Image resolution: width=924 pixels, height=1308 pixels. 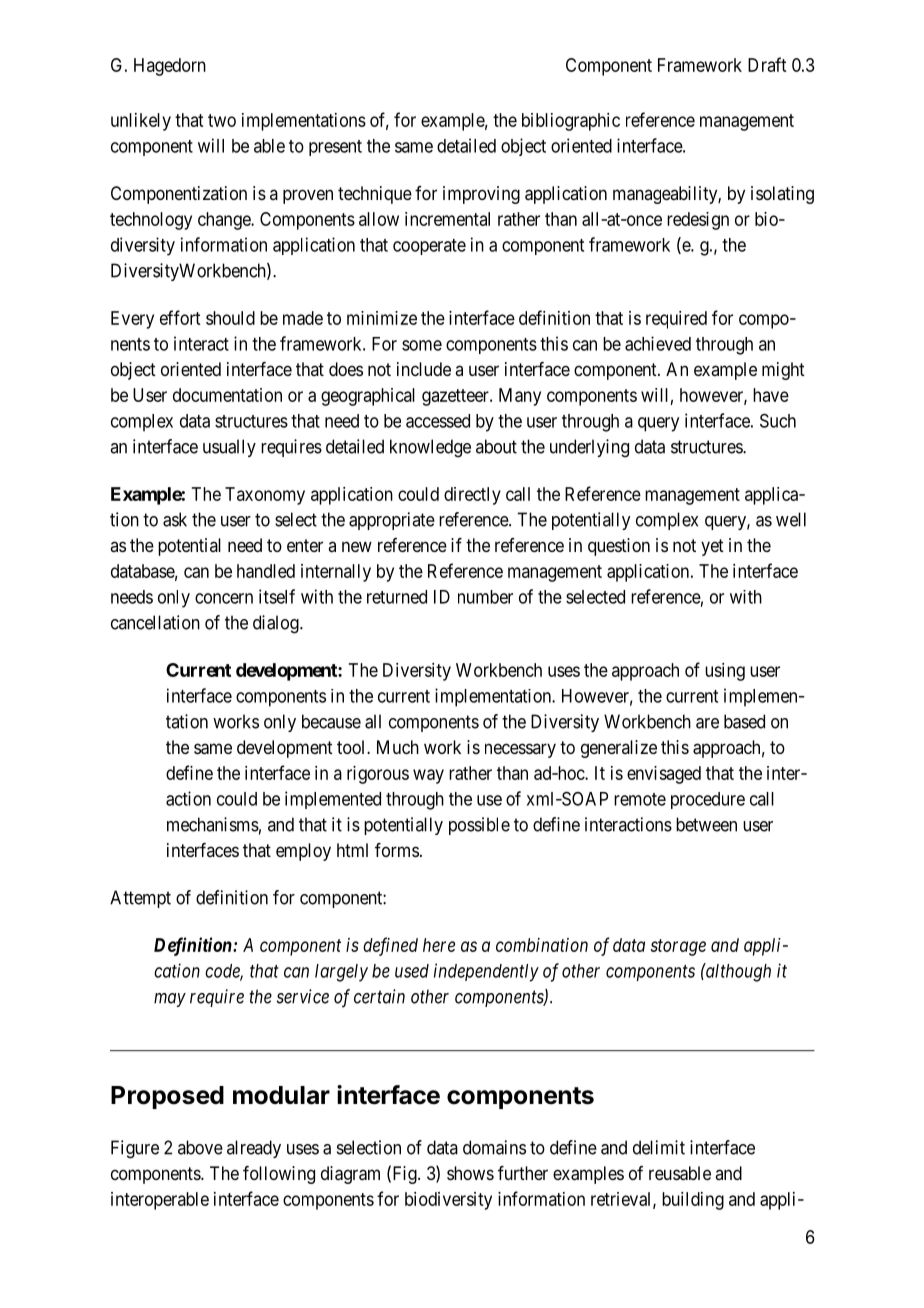 I want to click on achieved, so click(x=658, y=343).
